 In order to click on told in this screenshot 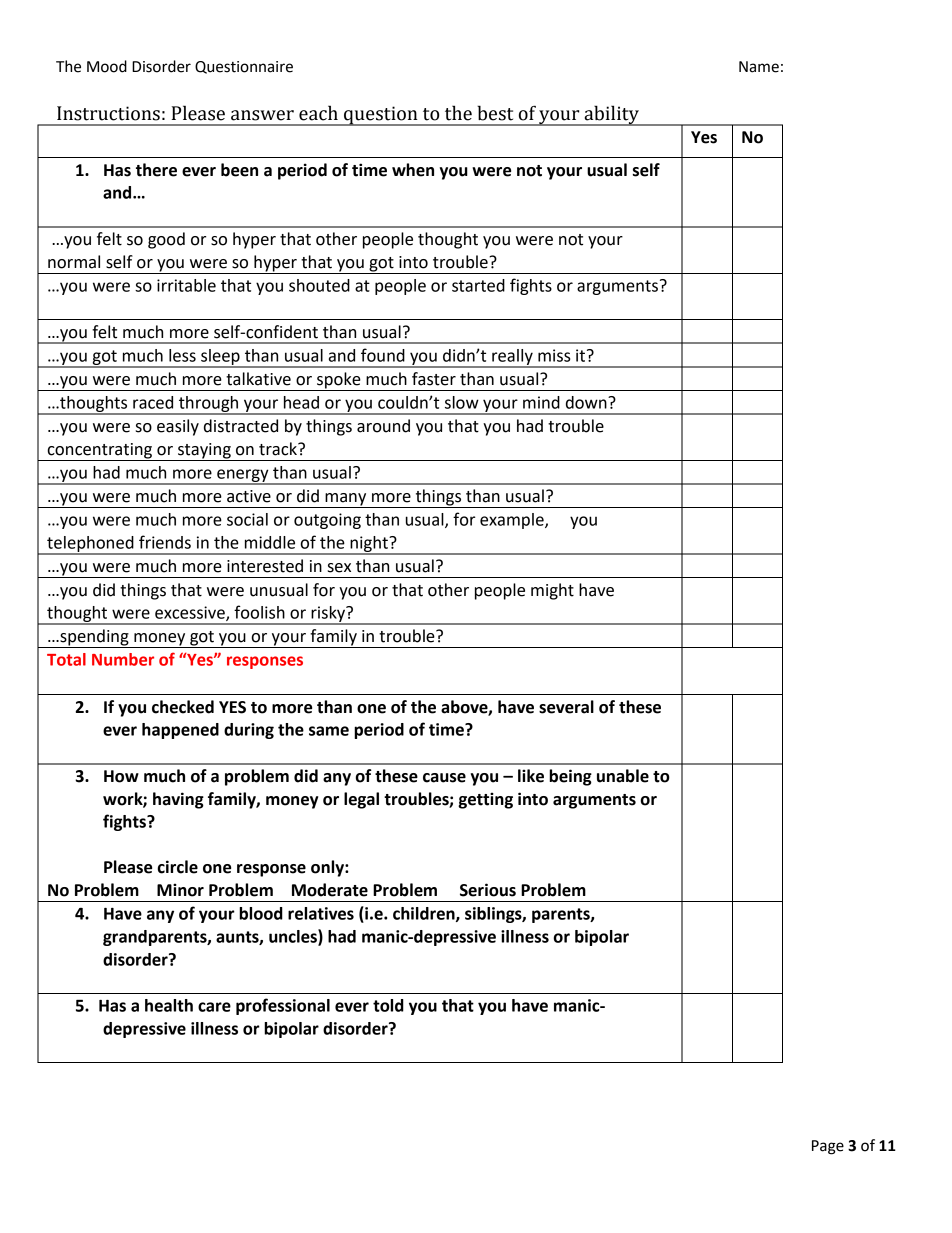, I will do `click(388, 1005)`.
